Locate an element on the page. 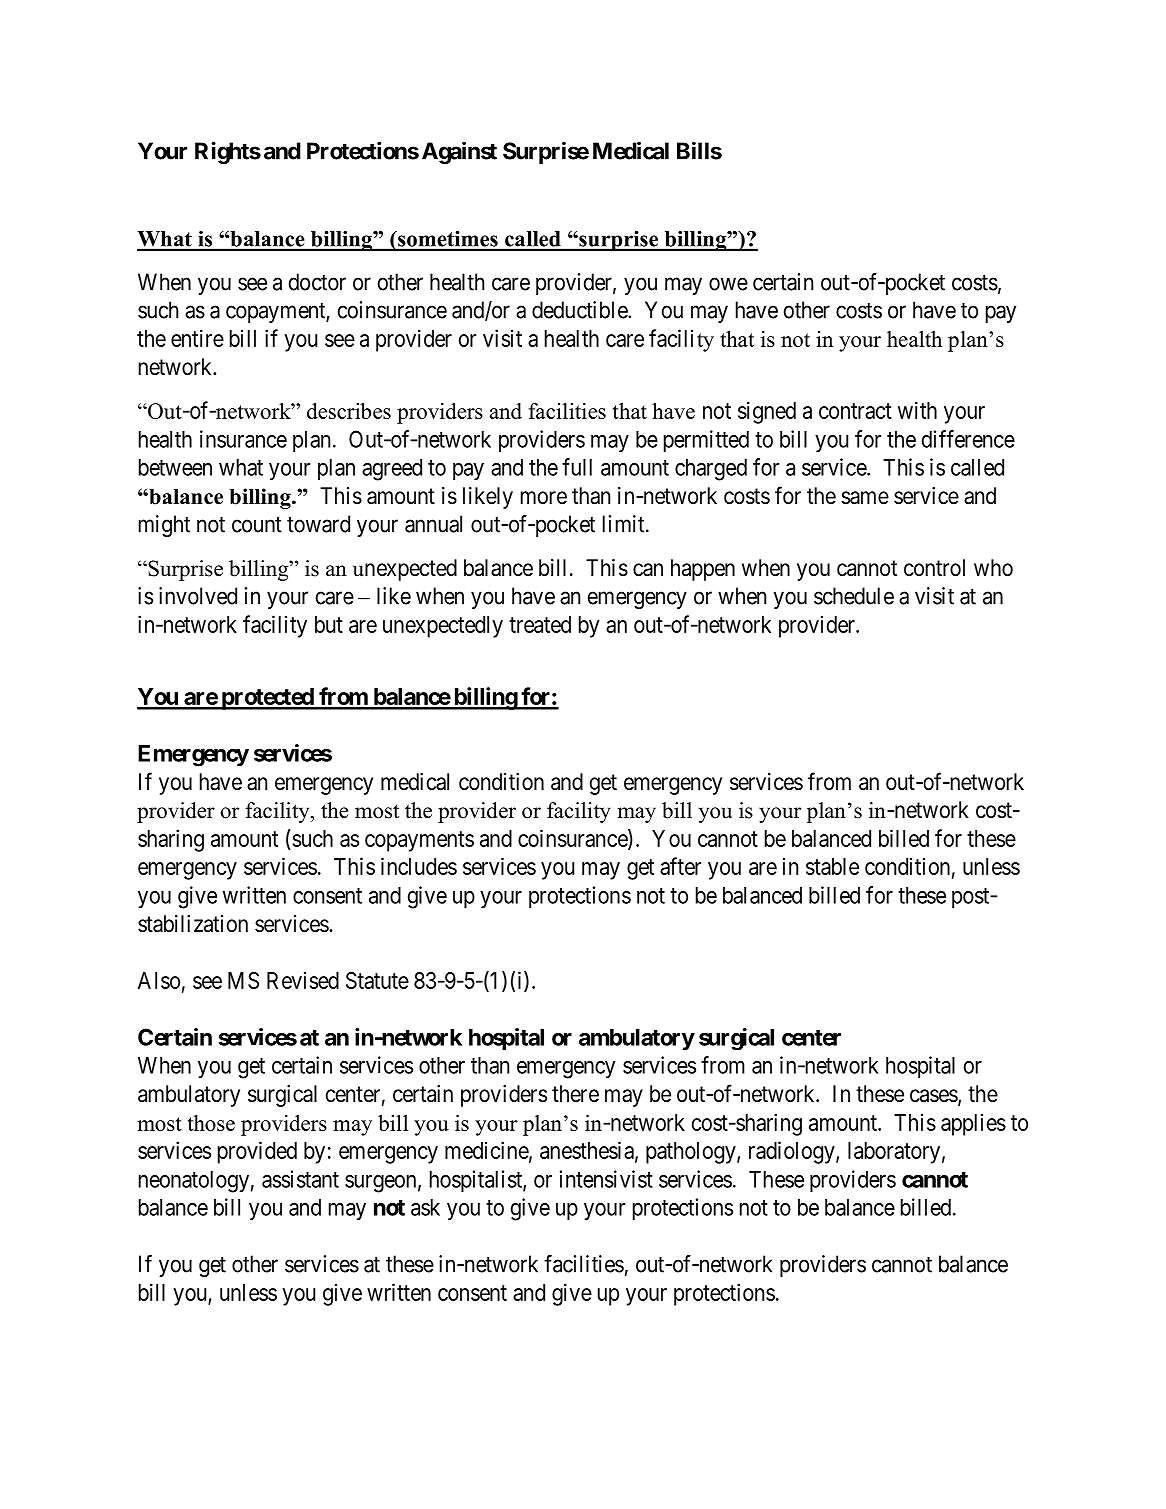  doctor is located at coordinates (317, 282).
